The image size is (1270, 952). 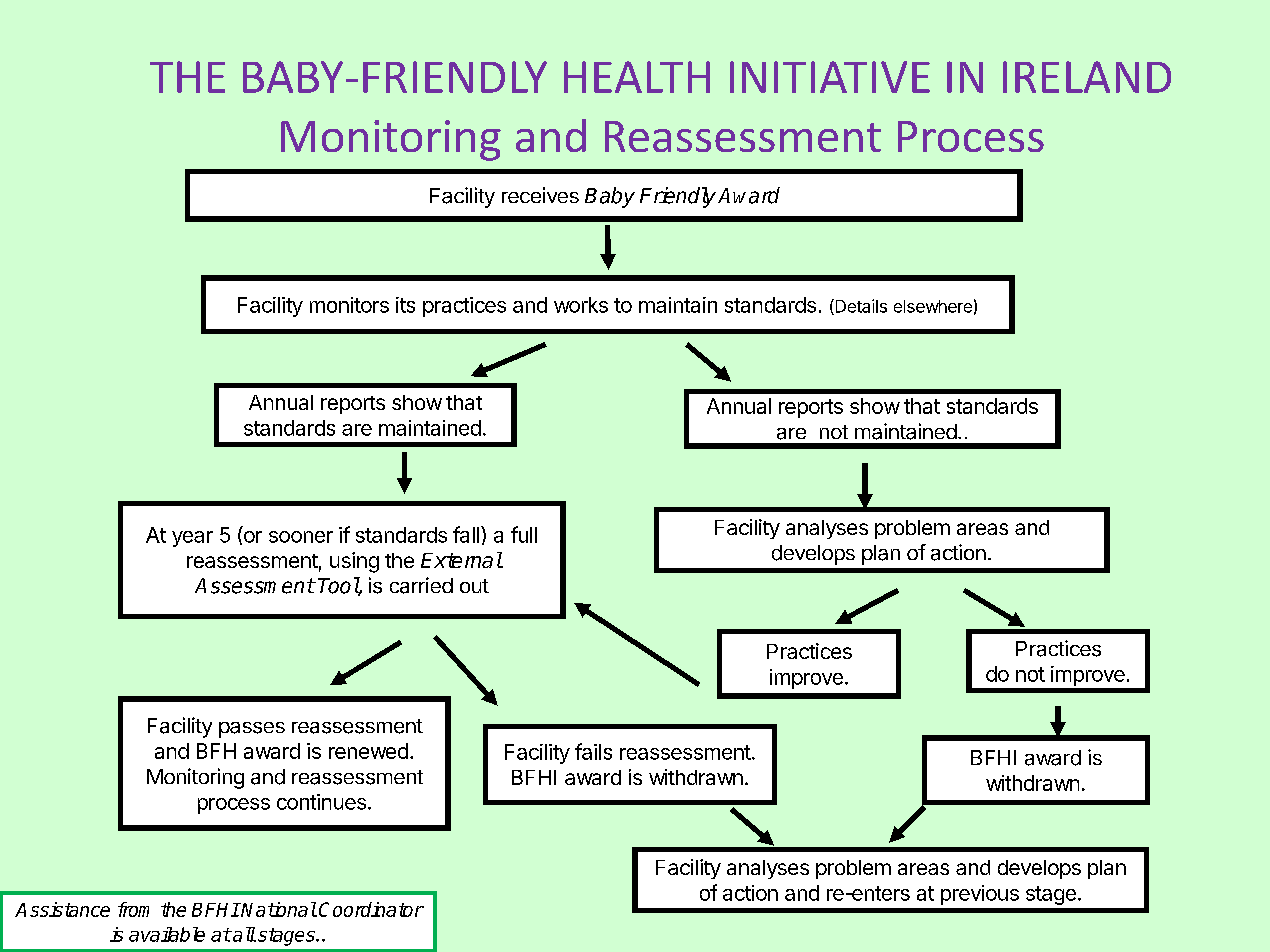 I want to click on receives, so click(x=540, y=195).
